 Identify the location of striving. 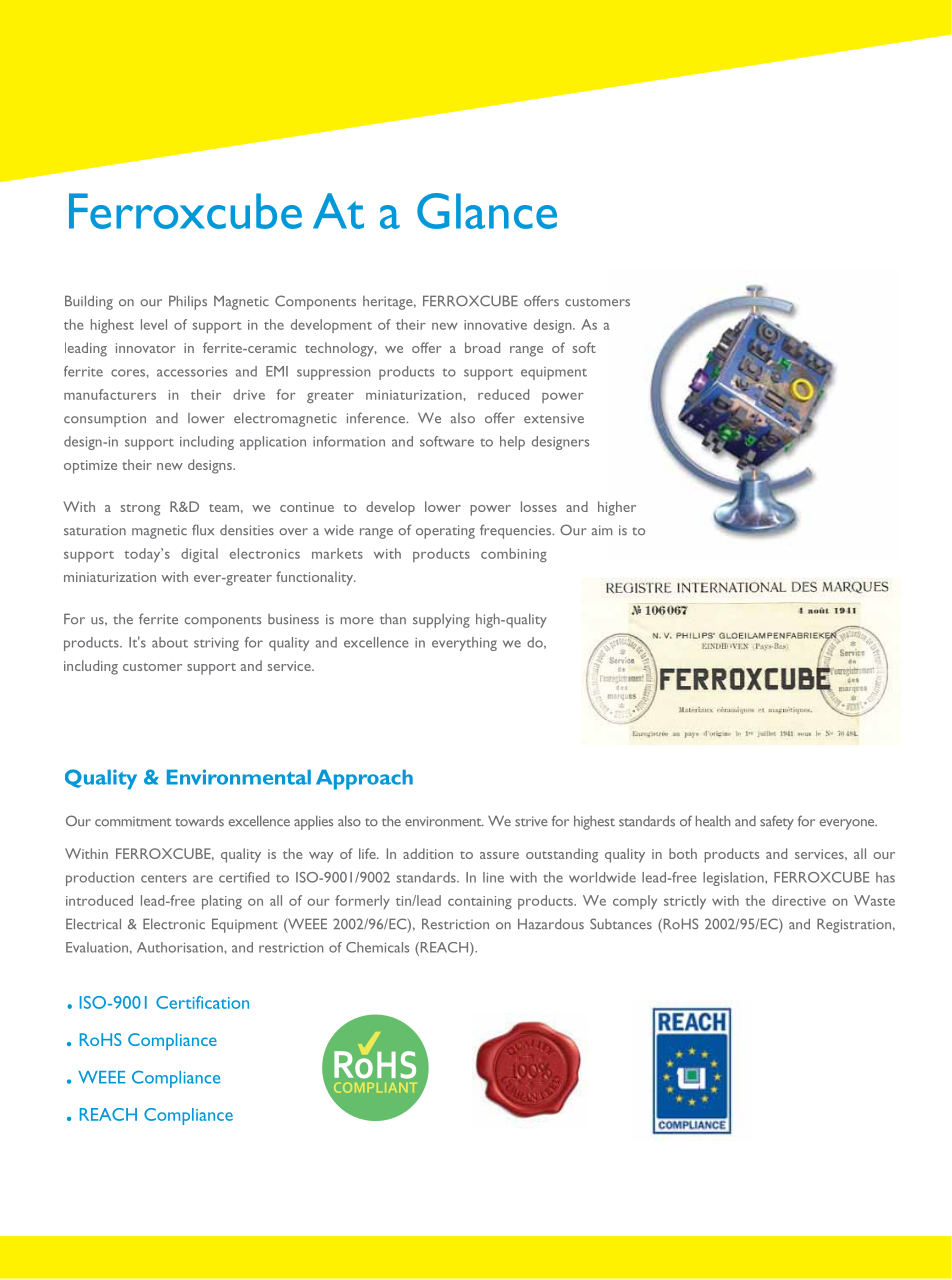
(216, 644).
